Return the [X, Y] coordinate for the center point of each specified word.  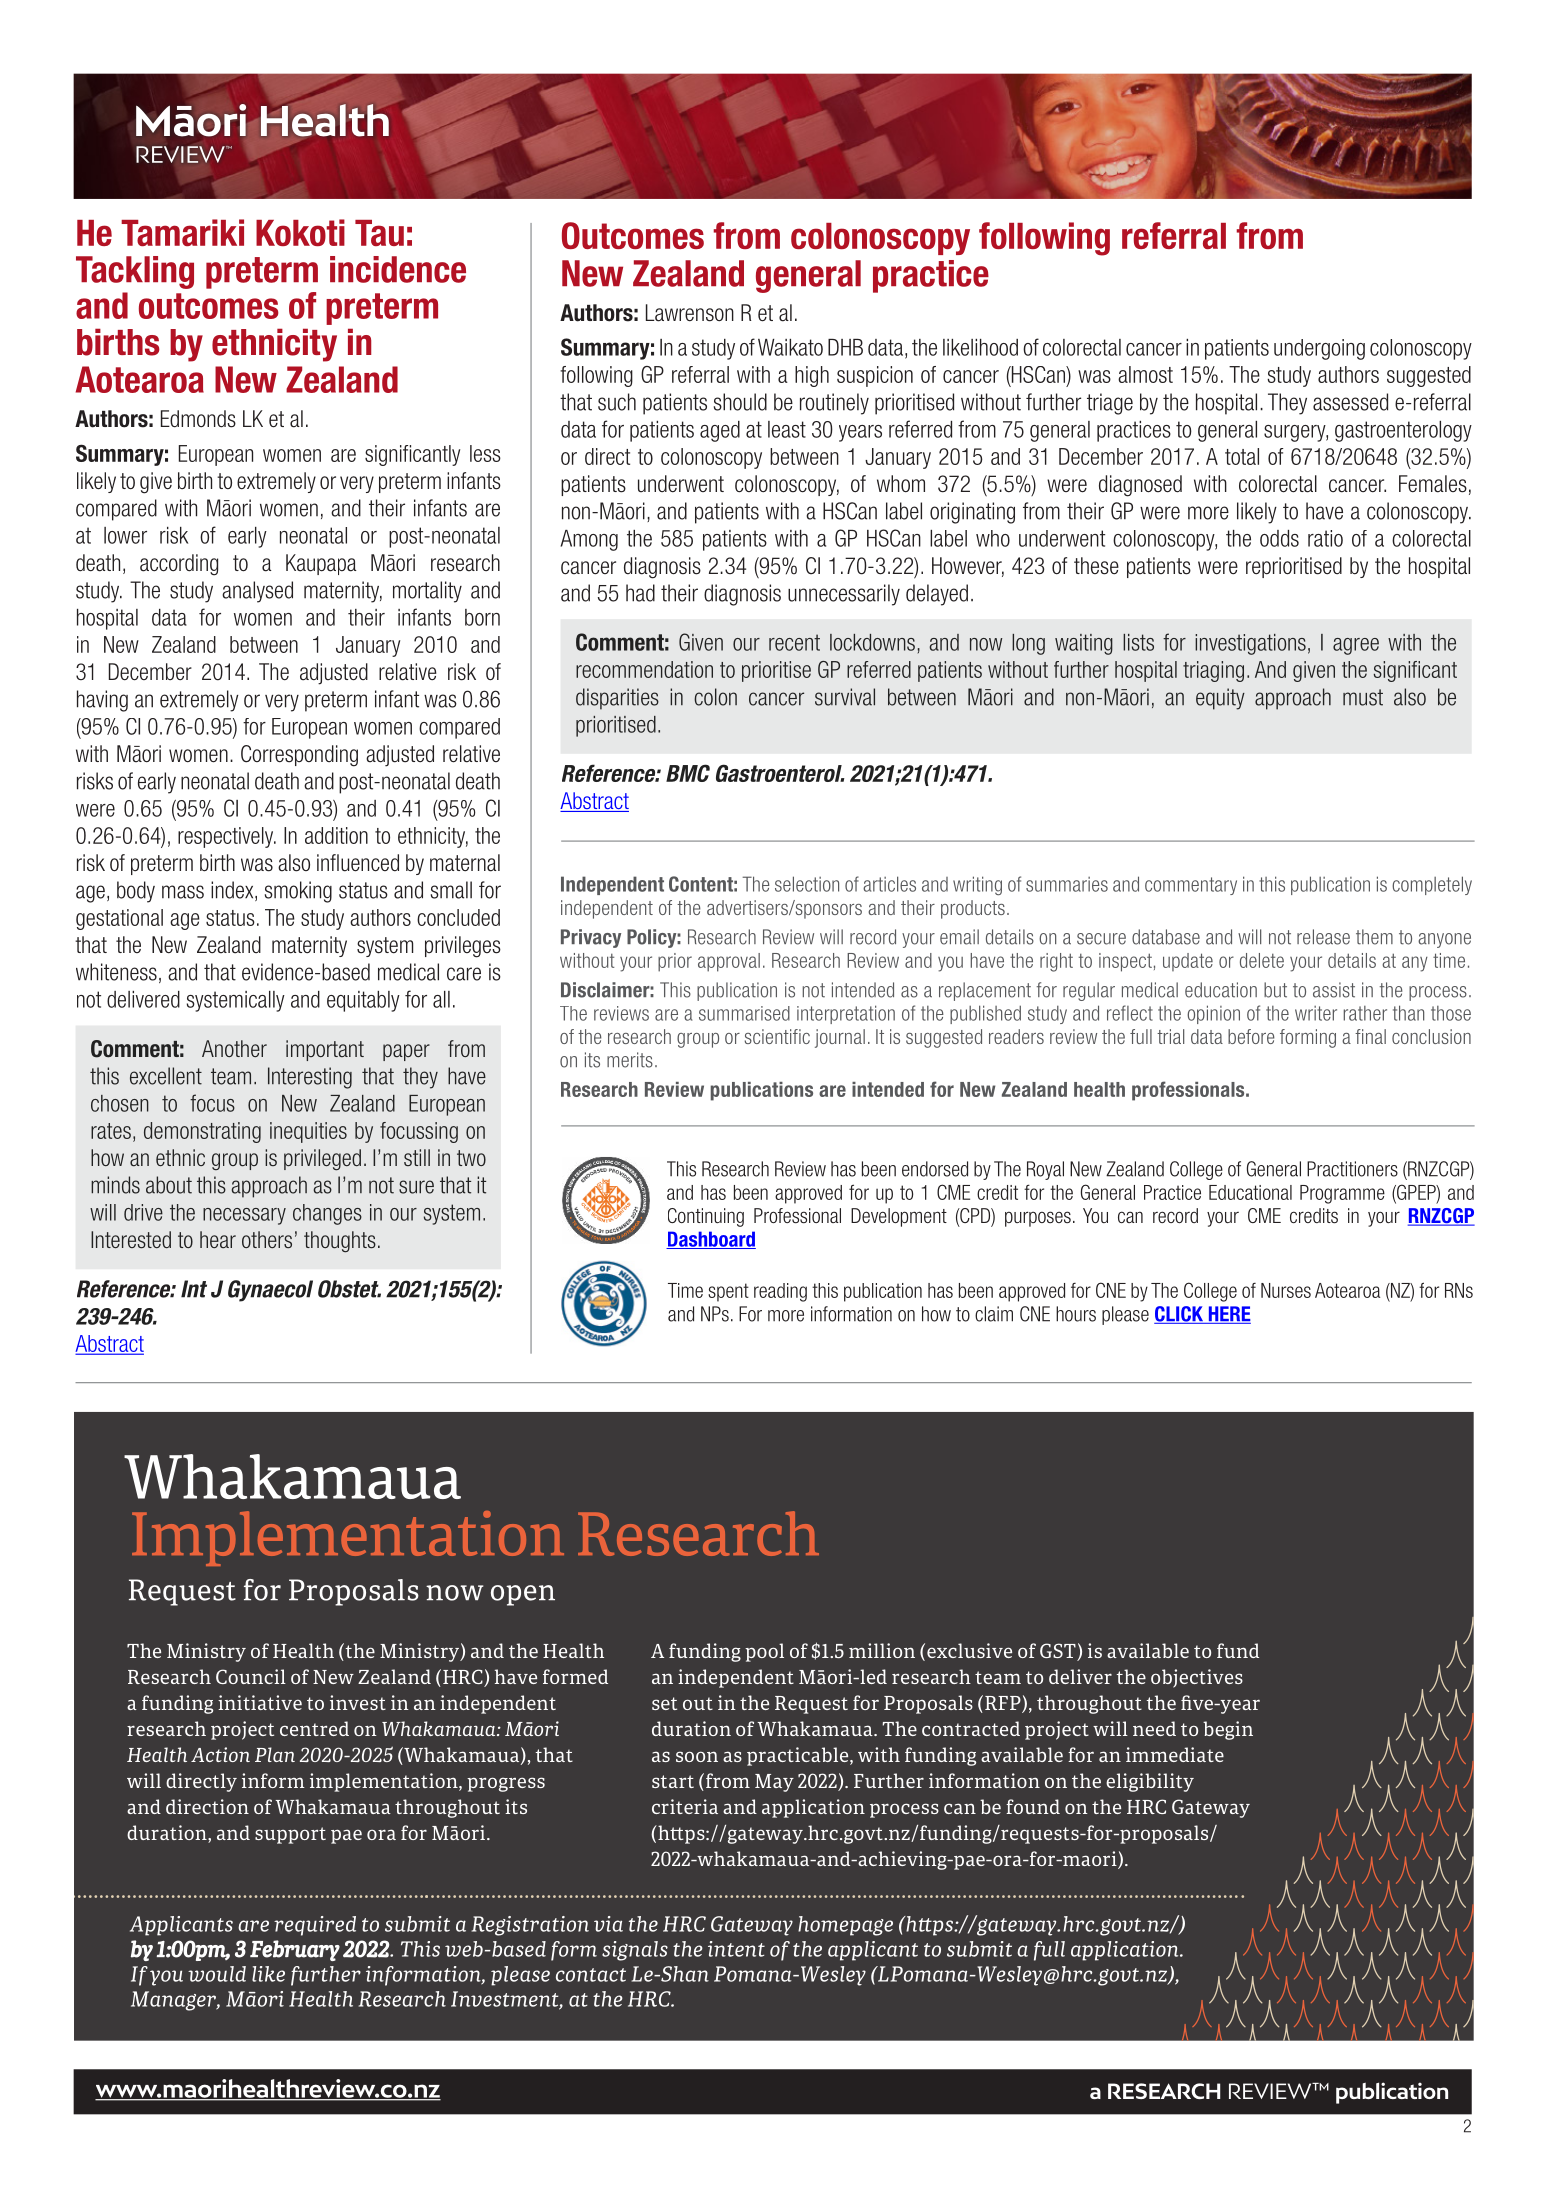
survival [845, 697]
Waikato [790, 347]
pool [764, 1652]
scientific [777, 1036]
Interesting [310, 1078]
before [1251, 1036]
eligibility [1150, 1782]
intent [736, 1949]
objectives [1197, 1678]
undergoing [1319, 349]
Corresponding [299, 756]
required [315, 1926]
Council [251, 1676]
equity [1220, 699]
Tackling [135, 272]
